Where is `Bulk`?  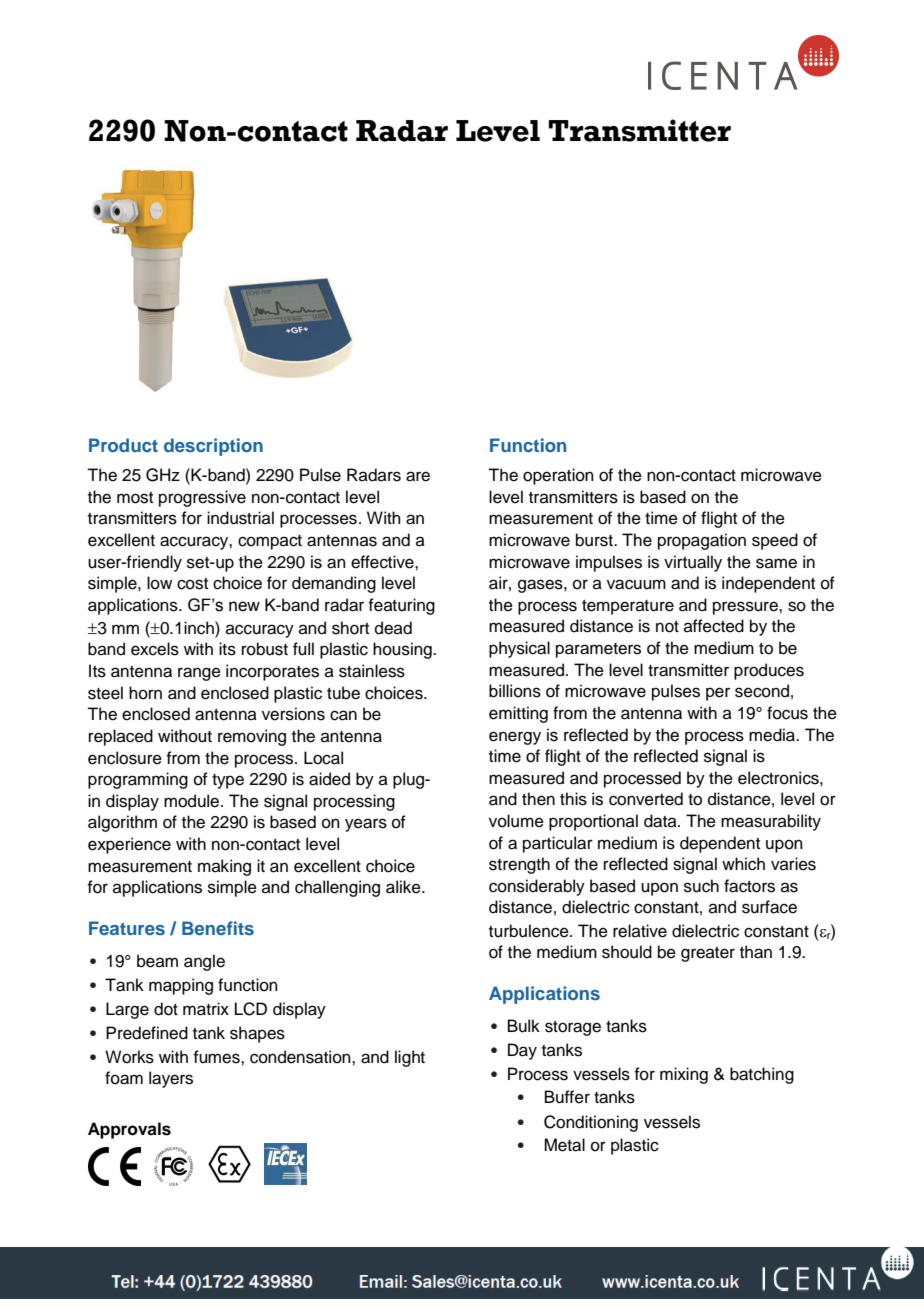 Bulk is located at coordinates (524, 1026).
